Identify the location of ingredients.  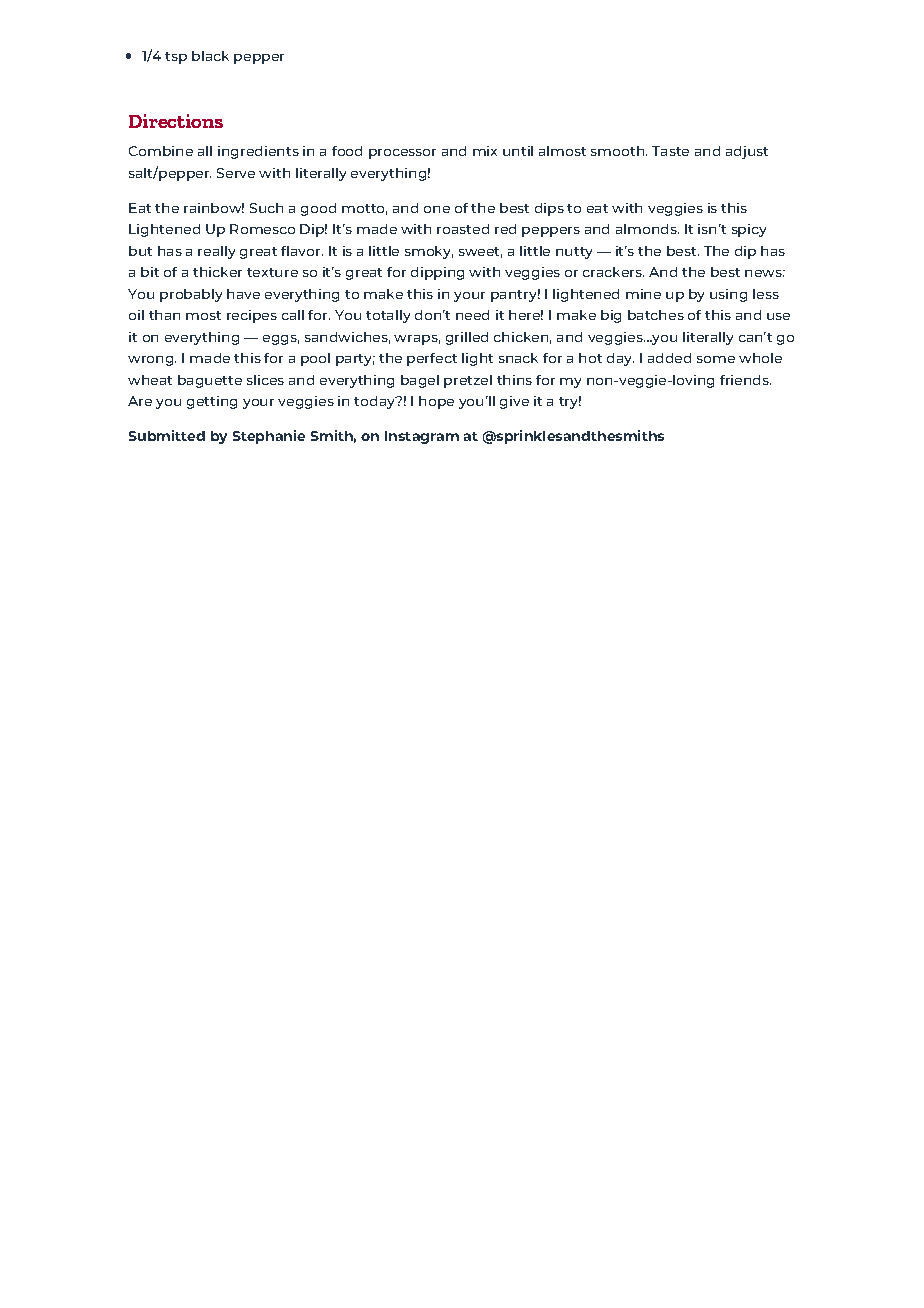
(258, 152).
